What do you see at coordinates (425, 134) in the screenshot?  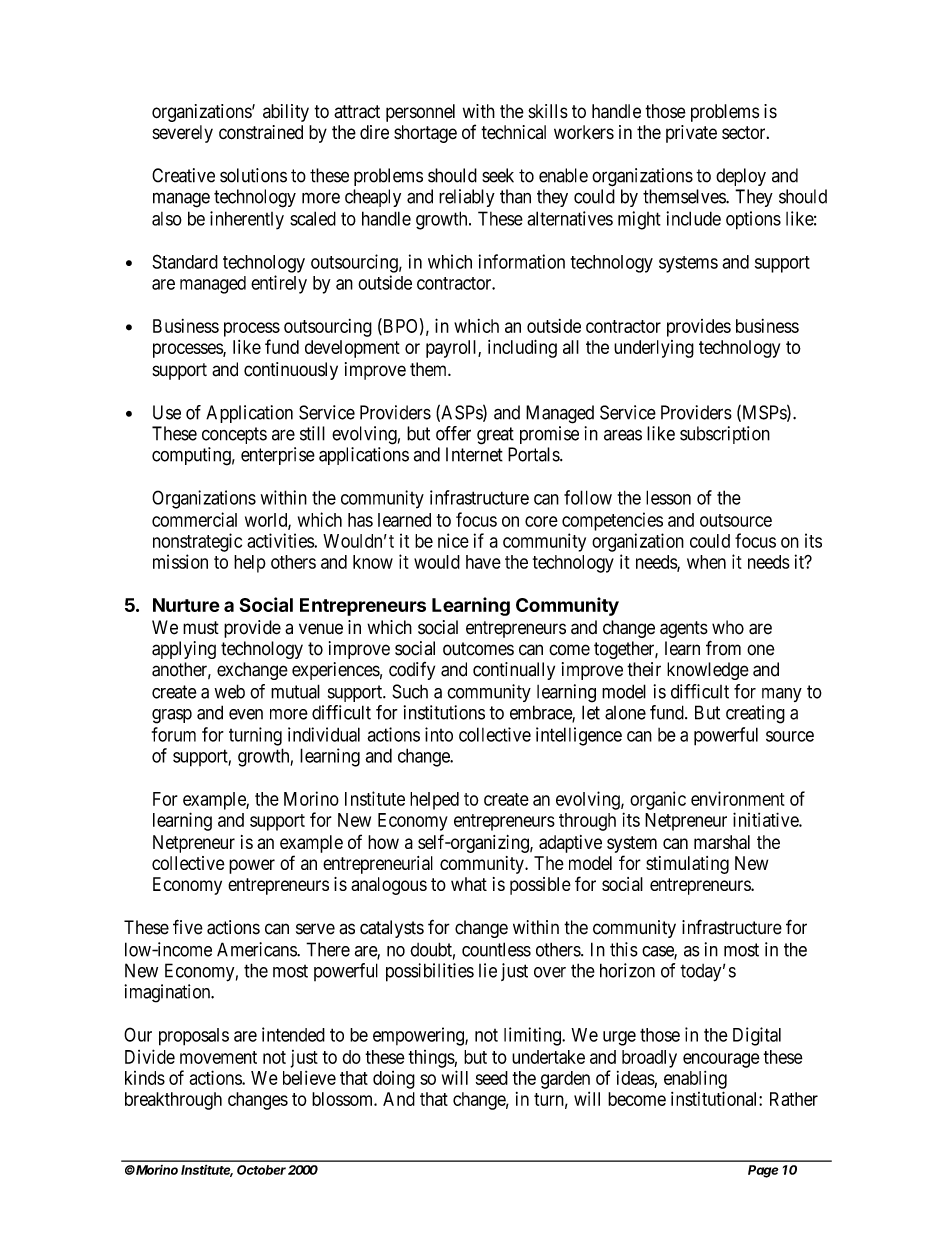 I see `shortage` at bounding box center [425, 134].
